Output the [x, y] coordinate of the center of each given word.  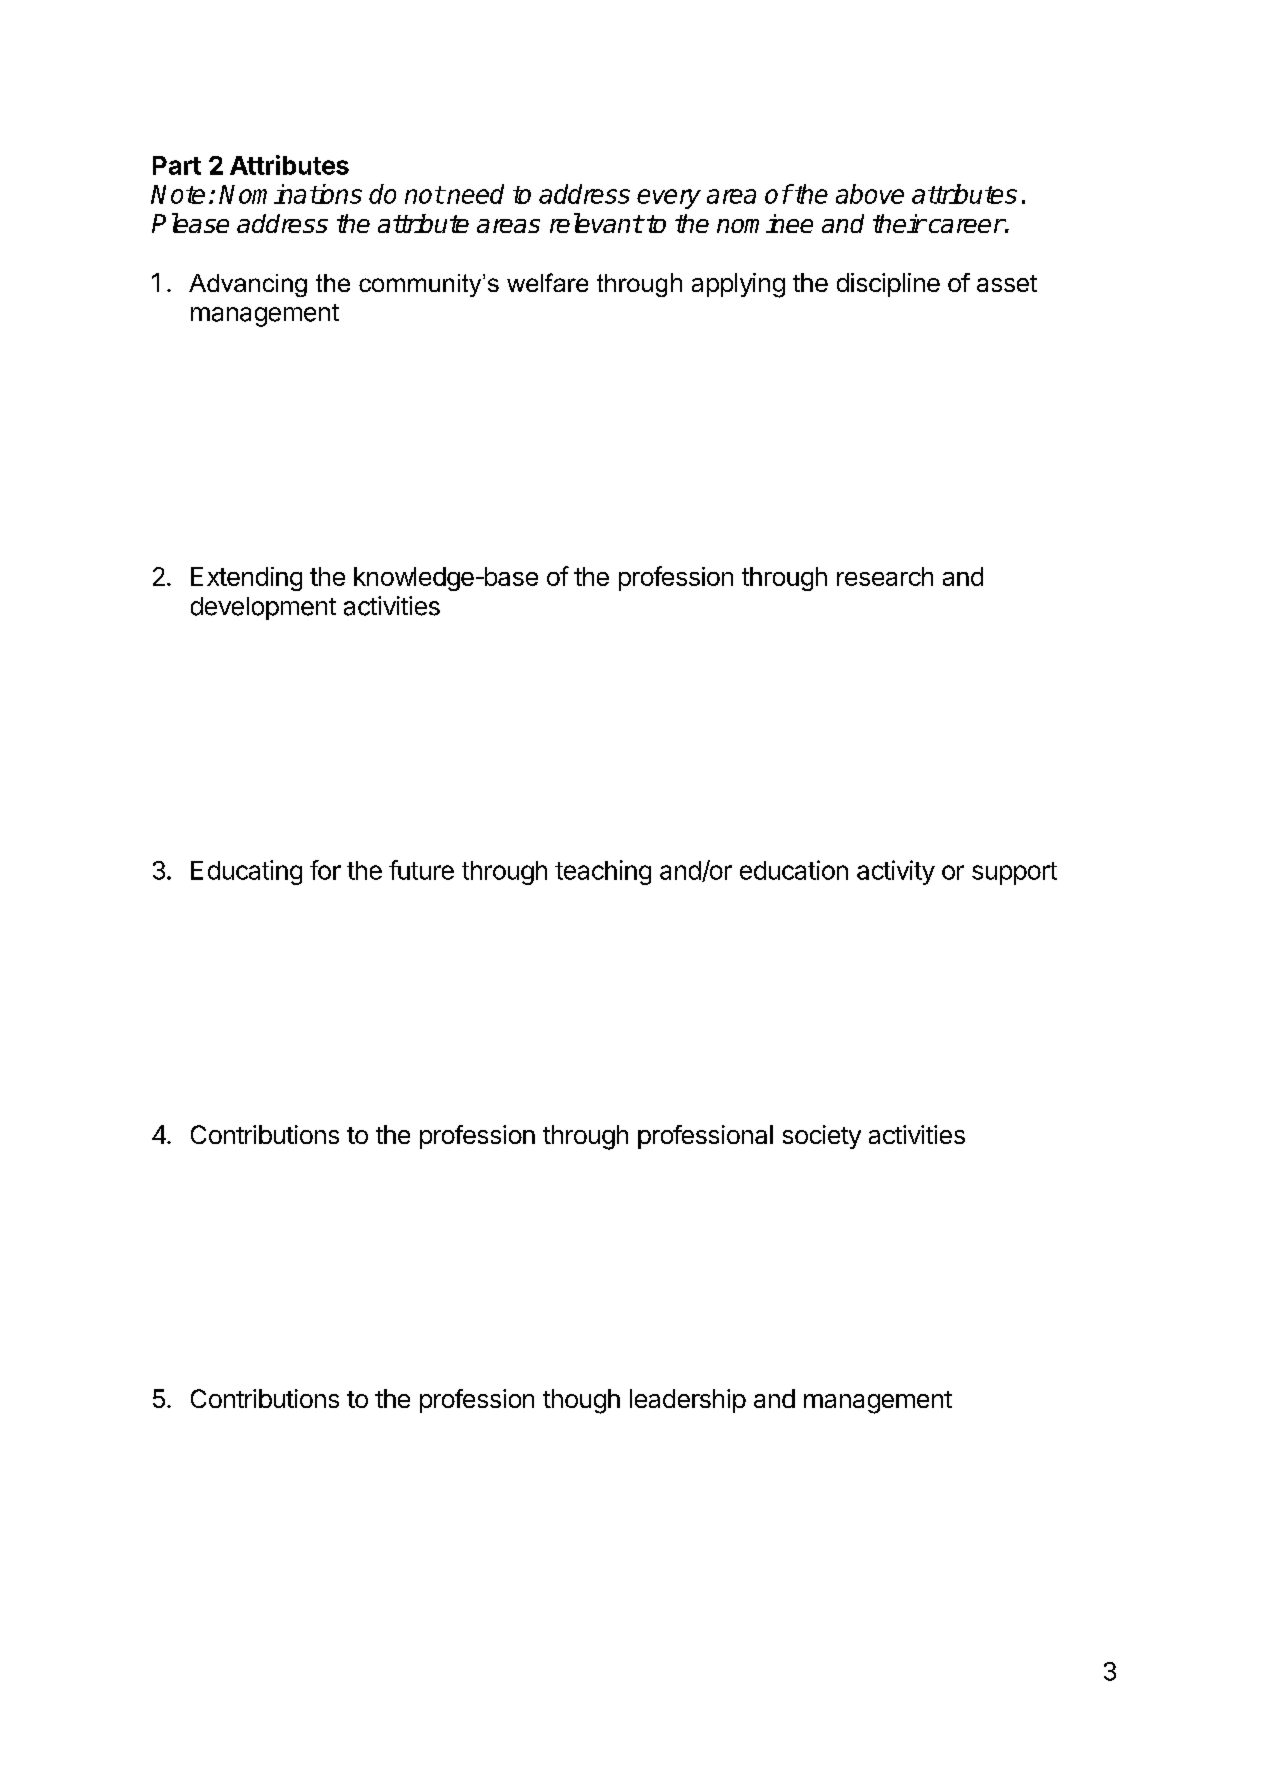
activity [896, 872]
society [822, 1137]
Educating [246, 872]
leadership [688, 1401]
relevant [596, 223]
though [581, 1401]
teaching [603, 872]
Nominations [290, 194]
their [899, 223]
